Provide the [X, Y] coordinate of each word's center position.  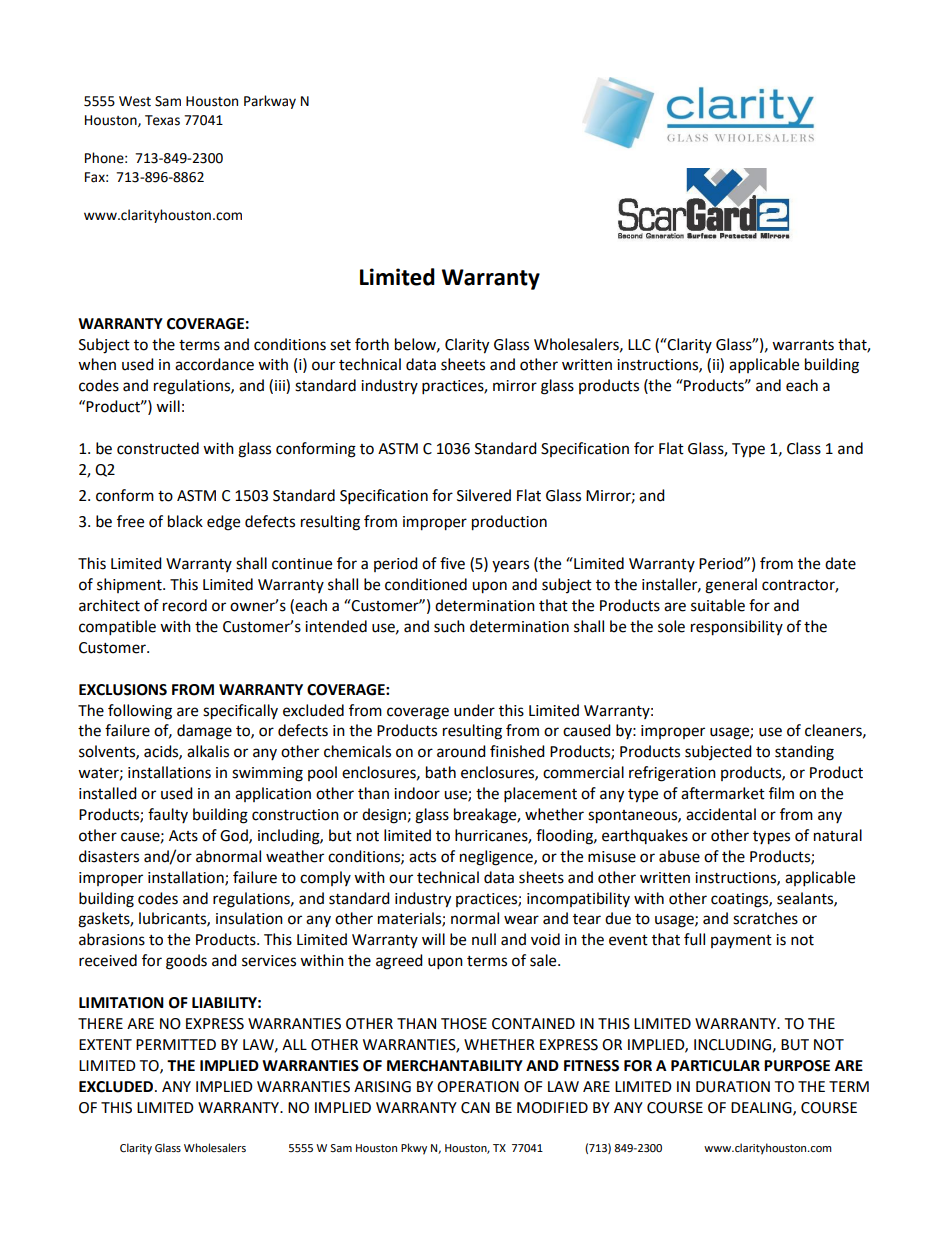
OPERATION [478, 1087]
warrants [803, 345]
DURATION [733, 1087]
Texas [162, 120]
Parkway [270, 102]
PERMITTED [176, 1044]
